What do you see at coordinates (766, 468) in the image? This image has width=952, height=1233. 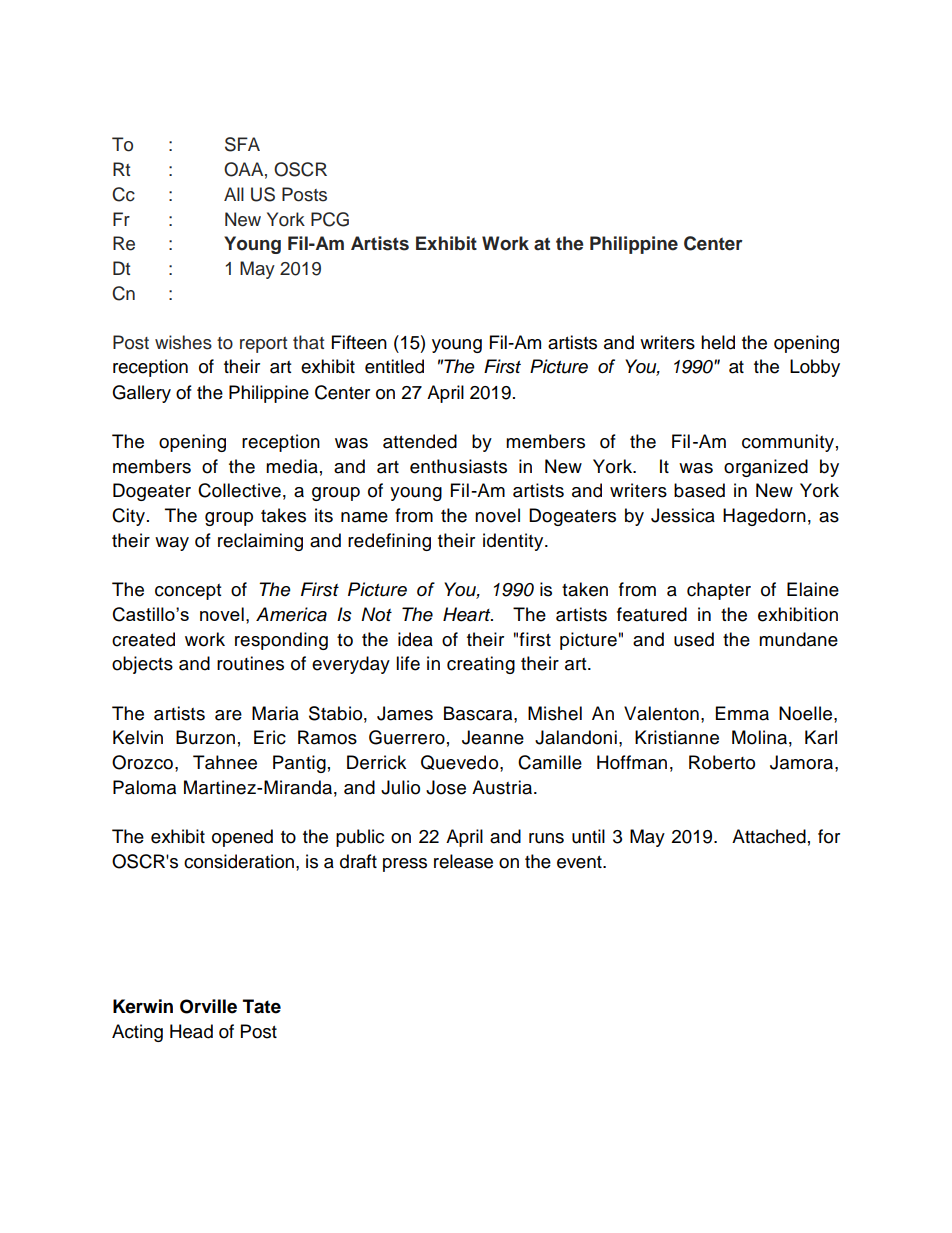 I see `organized` at bounding box center [766, 468].
